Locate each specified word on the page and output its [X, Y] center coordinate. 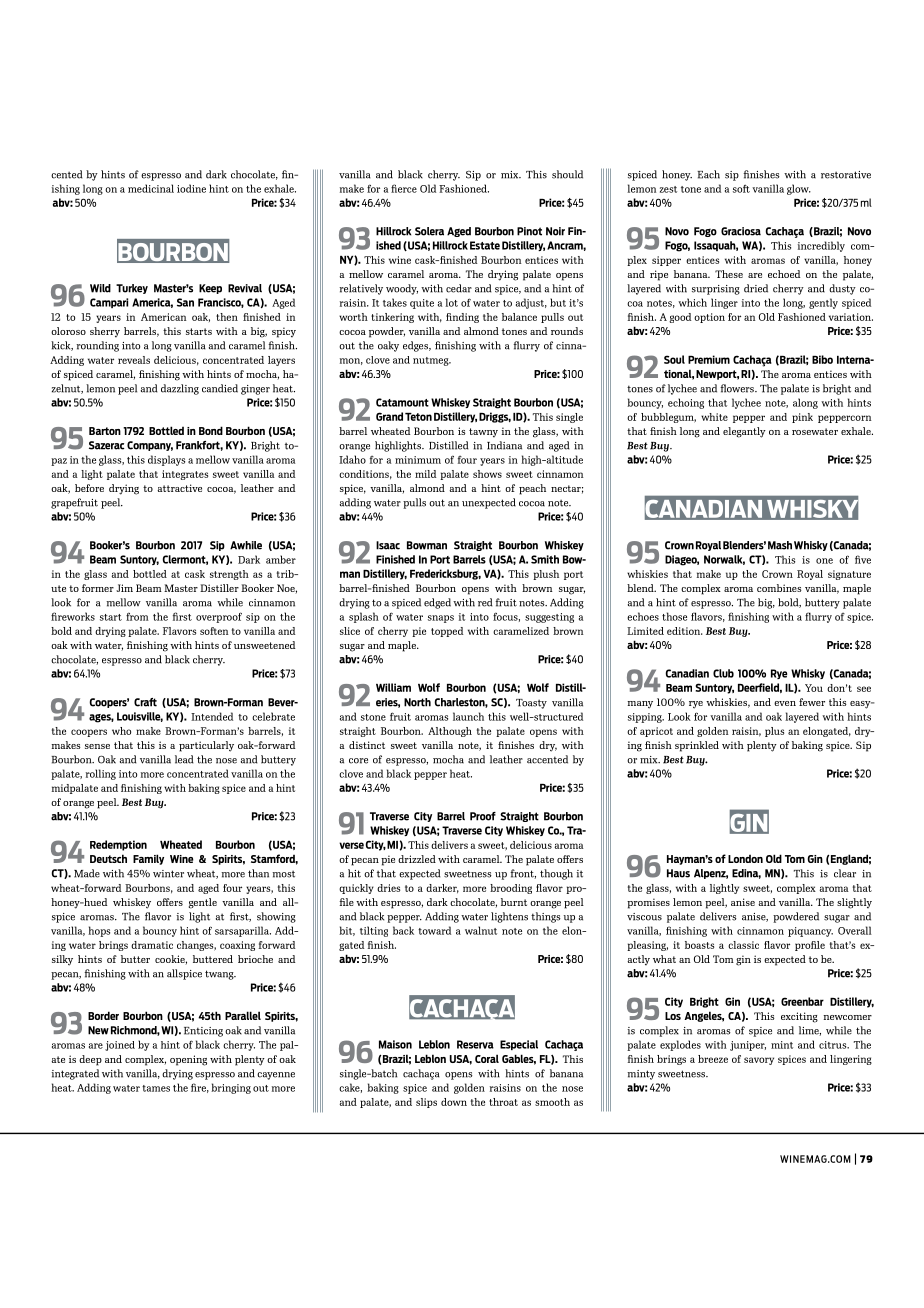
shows [487, 474]
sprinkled [697, 746]
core [358, 761]
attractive [179, 488]
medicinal [151, 188]
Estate [485, 245]
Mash [780, 545]
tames [156, 1088]
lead [184, 759]
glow [799, 189]
